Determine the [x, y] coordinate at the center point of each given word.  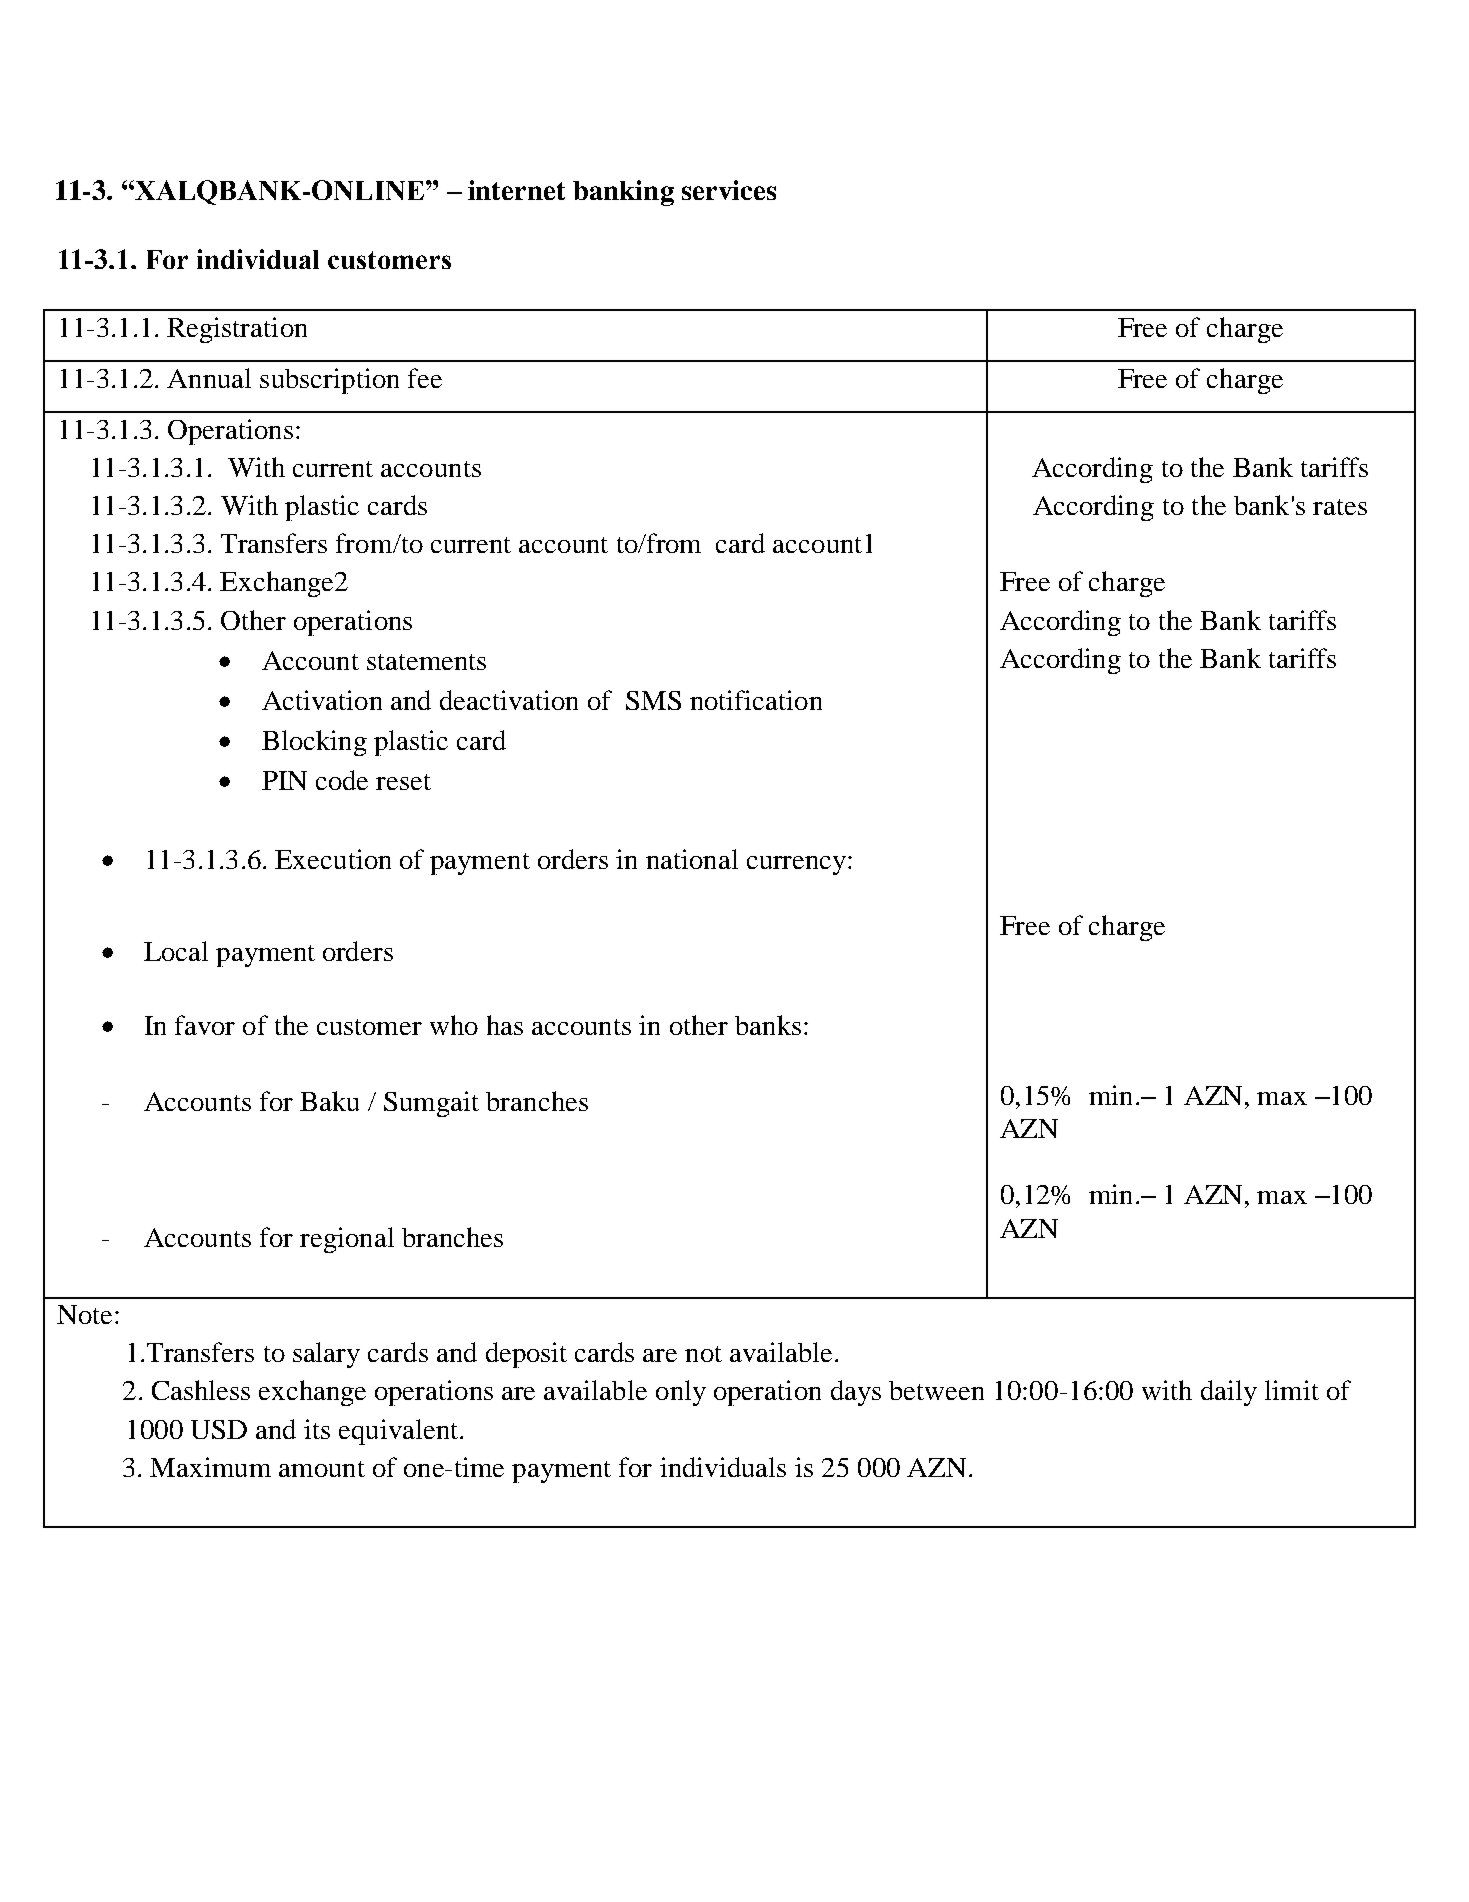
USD [219, 1429]
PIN [284, 780]
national [692, 859]
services [729, 190]
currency [798, 865]
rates [1340, 507]
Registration [237, 330]
